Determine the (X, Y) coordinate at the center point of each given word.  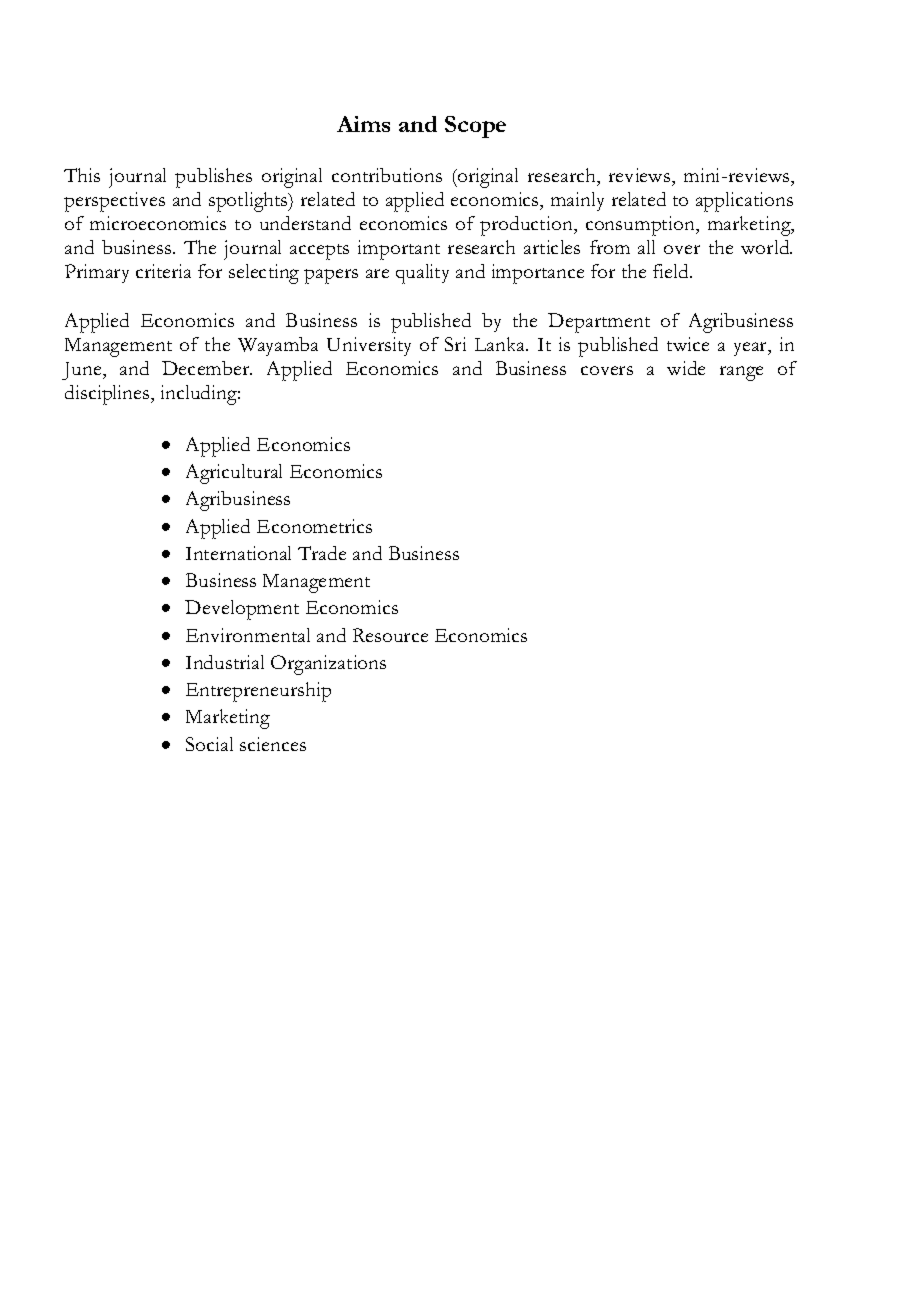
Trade (322, 553)
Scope (475, 127)
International (238, 553)
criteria (163, 271)
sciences (273, 744)
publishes (213, 178)
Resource (390, 635)
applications (744, 202)
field (672, 271)
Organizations (328, 665)
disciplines (108, 395)
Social (209, 744)
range (741, 373)
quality (422, 274)
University (369, 346)
